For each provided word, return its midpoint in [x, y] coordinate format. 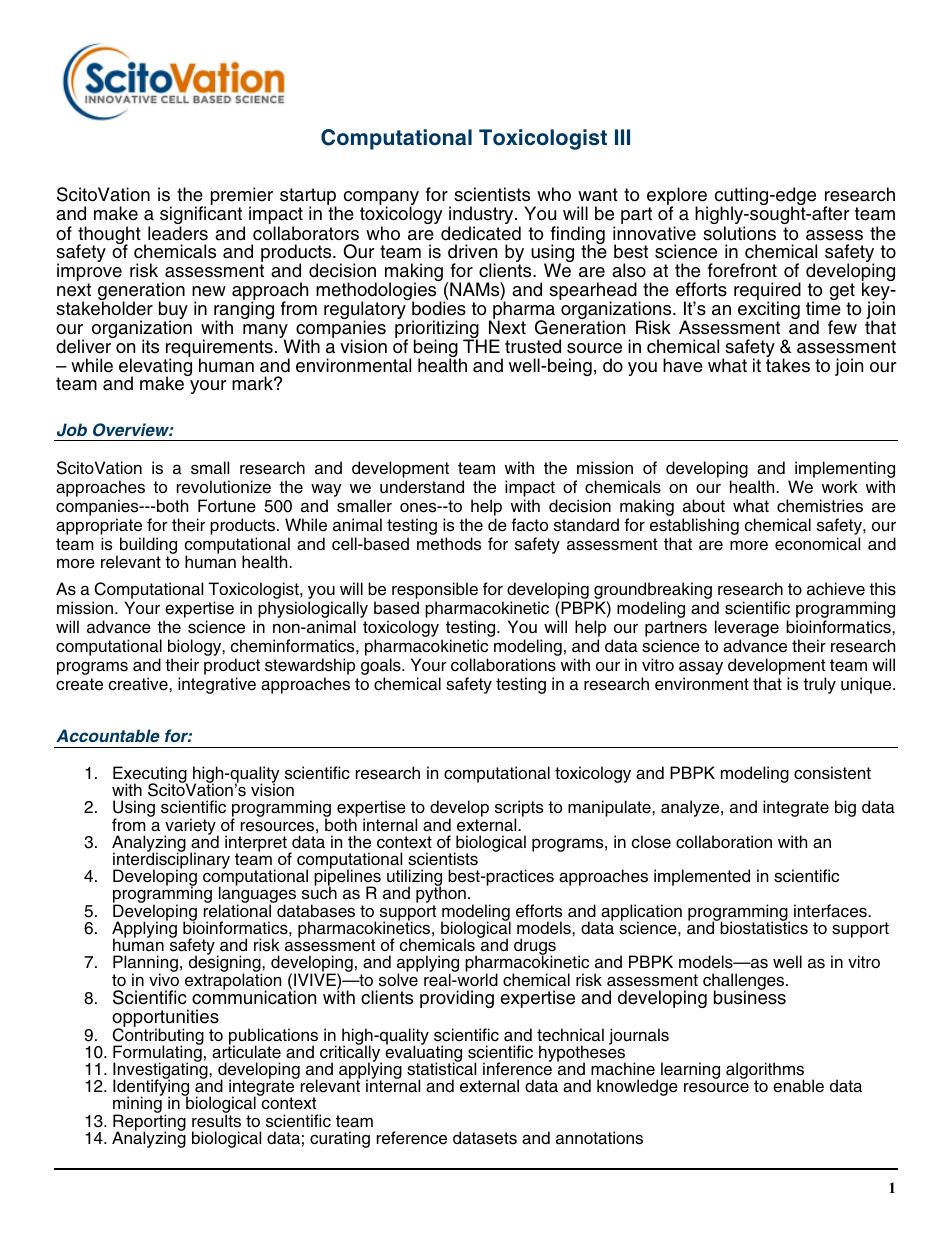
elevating [155, 367]
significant [202, 217]
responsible [435, 592]
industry [482, 216]
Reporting [149, 1124]
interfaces [831, 911]
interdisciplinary [171, 861]
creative [139, 684]
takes [788, 364]
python [441, 895]
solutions [739, 233]
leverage [747, 630]
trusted [533, 346]
